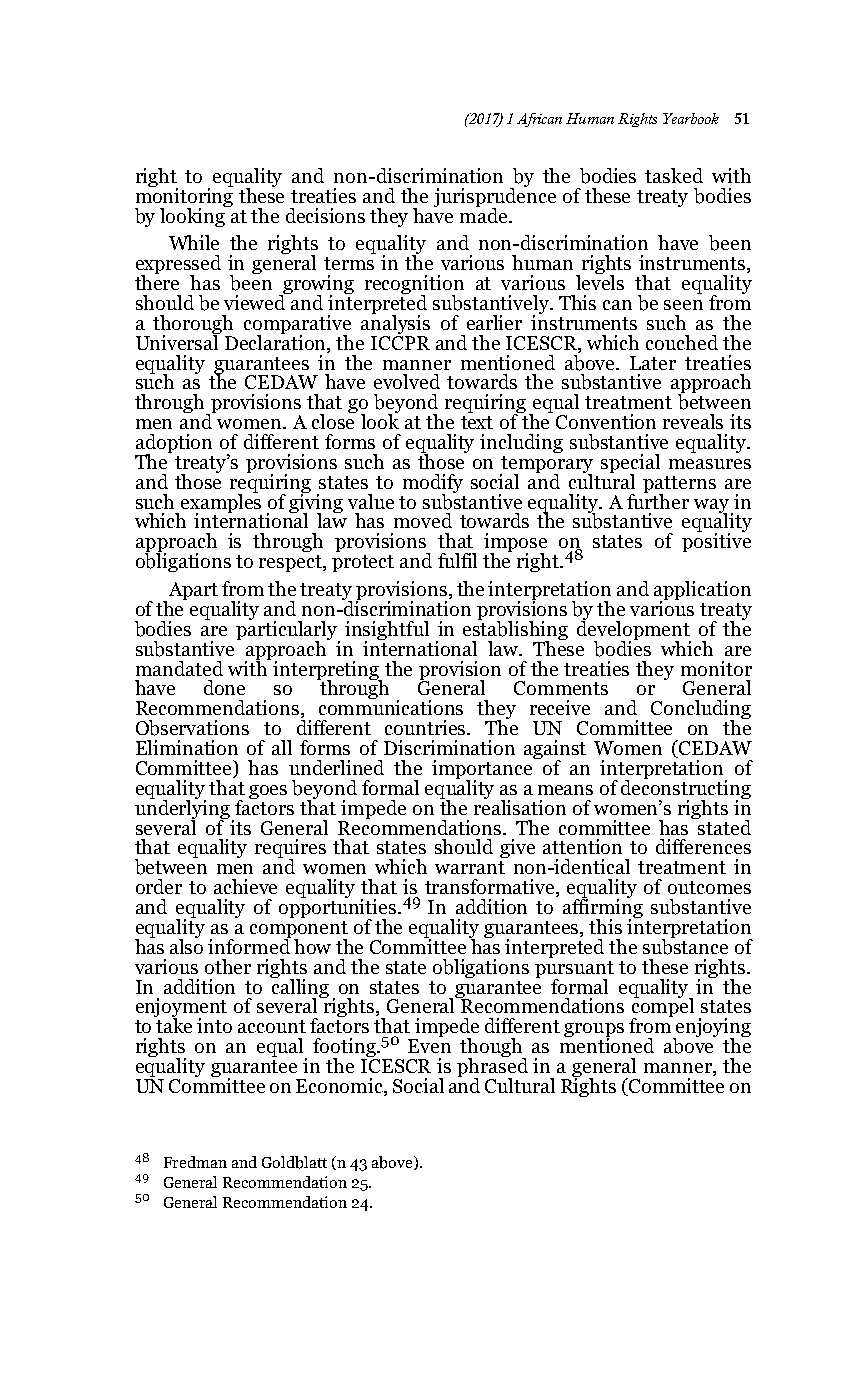  What do you see at coordinates (634, 630) in the page?
I see `development` at bounding box center [634, 630].
